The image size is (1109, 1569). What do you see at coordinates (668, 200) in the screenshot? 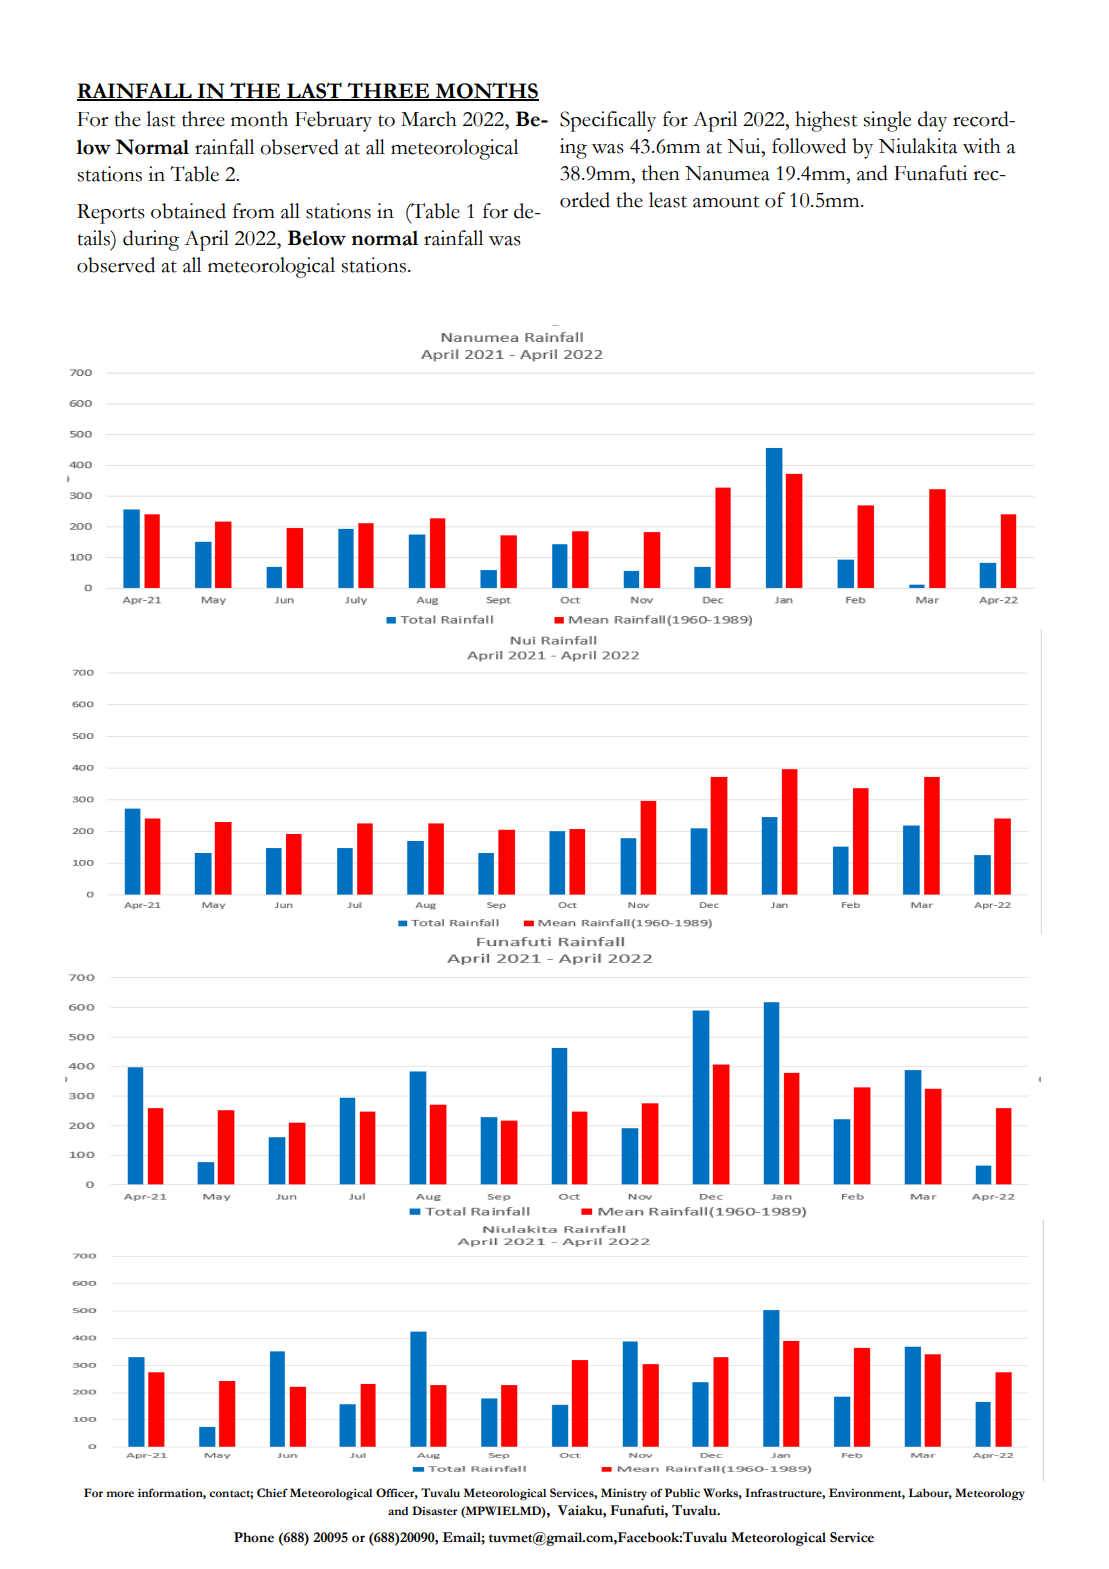
I see `least` at bounding box center [668, 200].
